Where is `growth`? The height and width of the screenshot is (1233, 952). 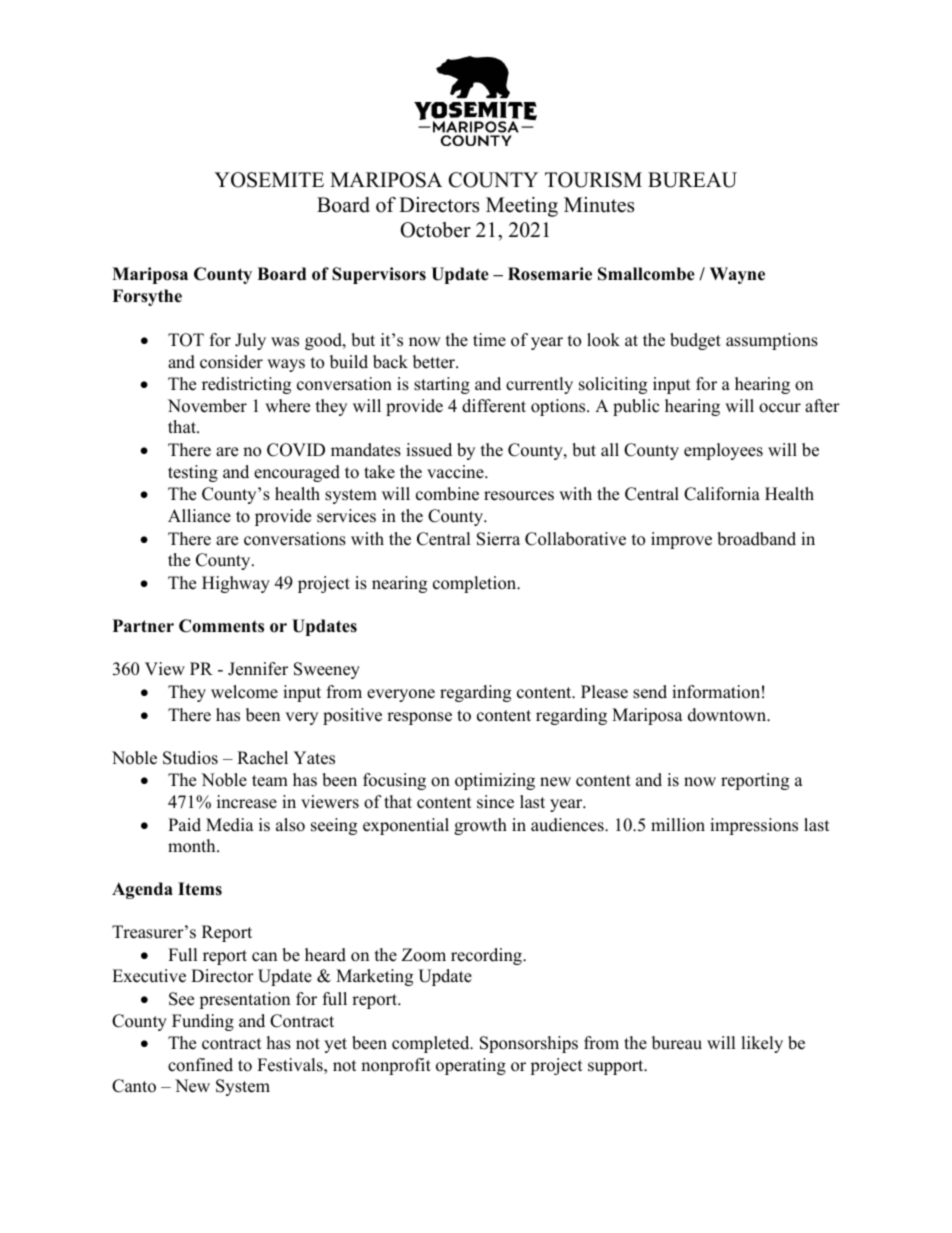 growth is located at coordinates (480, 826).
